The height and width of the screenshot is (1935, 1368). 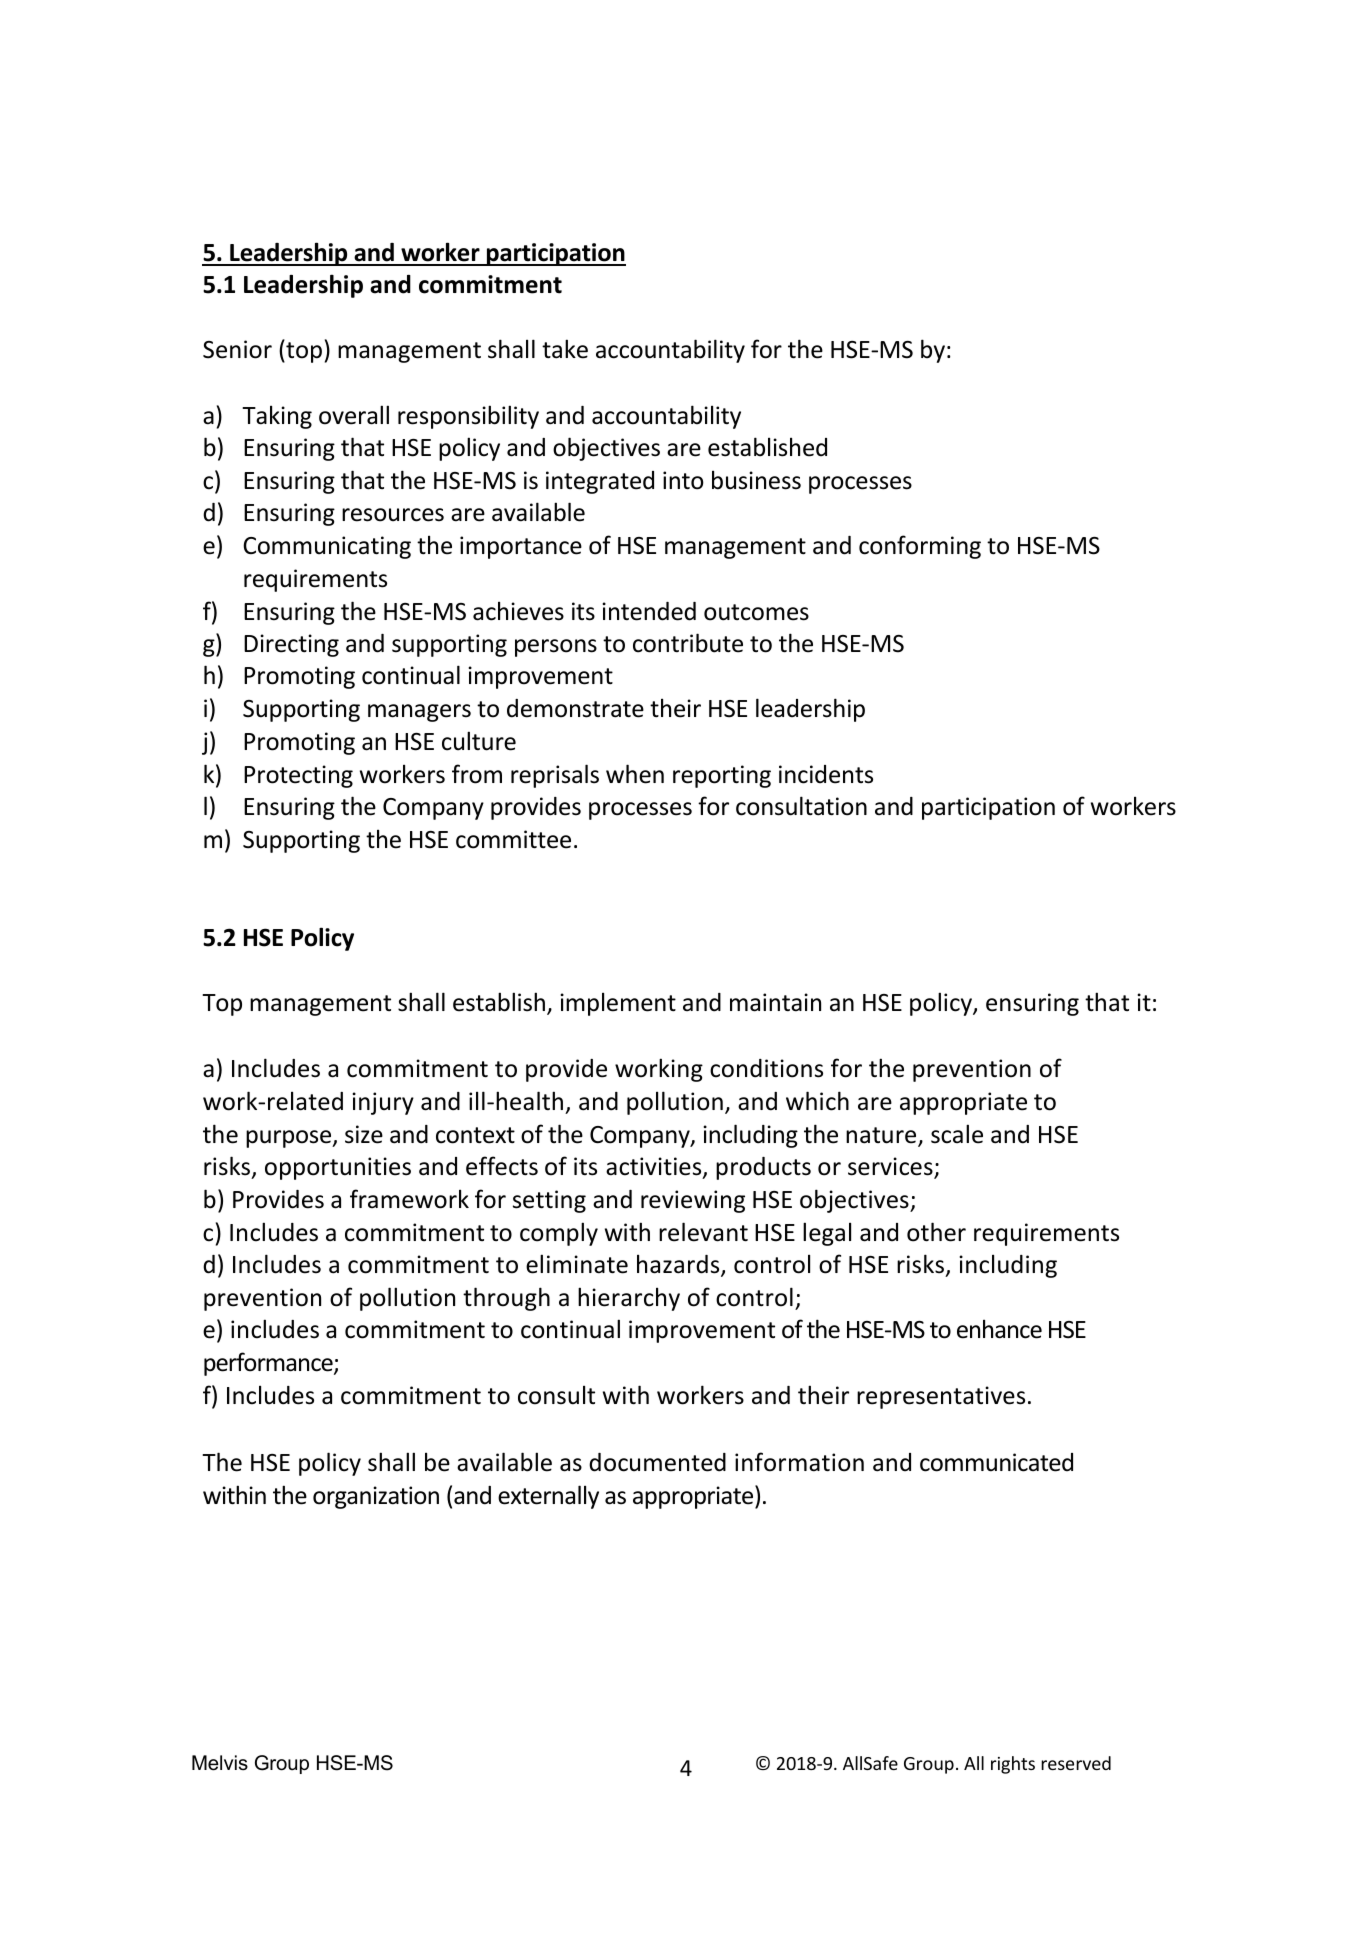 I want to click on take, so click(x=565, y=349).
